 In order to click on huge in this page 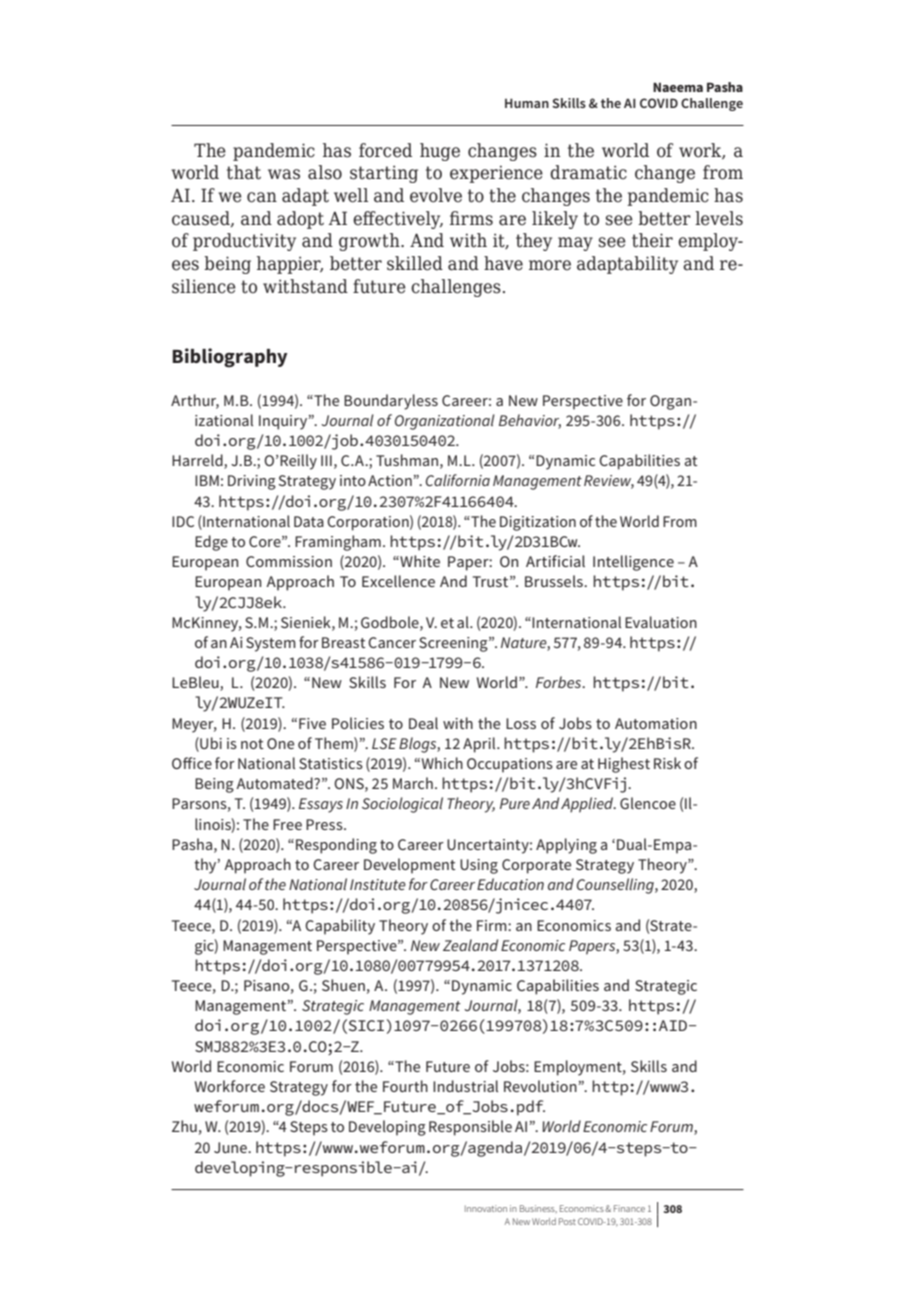, I will do `click(440, 152)`.
